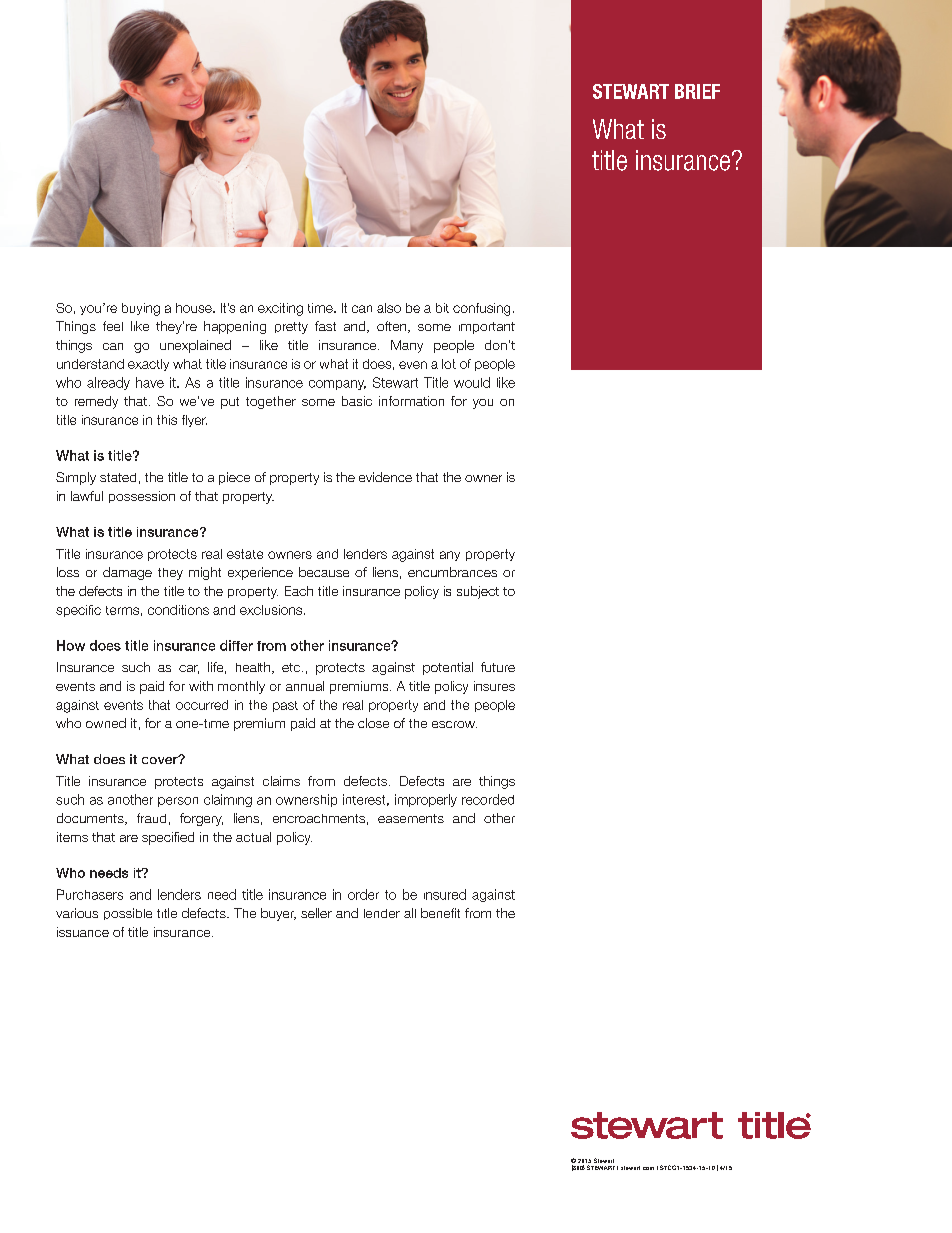 Image resolution: width=952 pixels, height=1233 pixels. I want to click on car, so click(189, 669).
